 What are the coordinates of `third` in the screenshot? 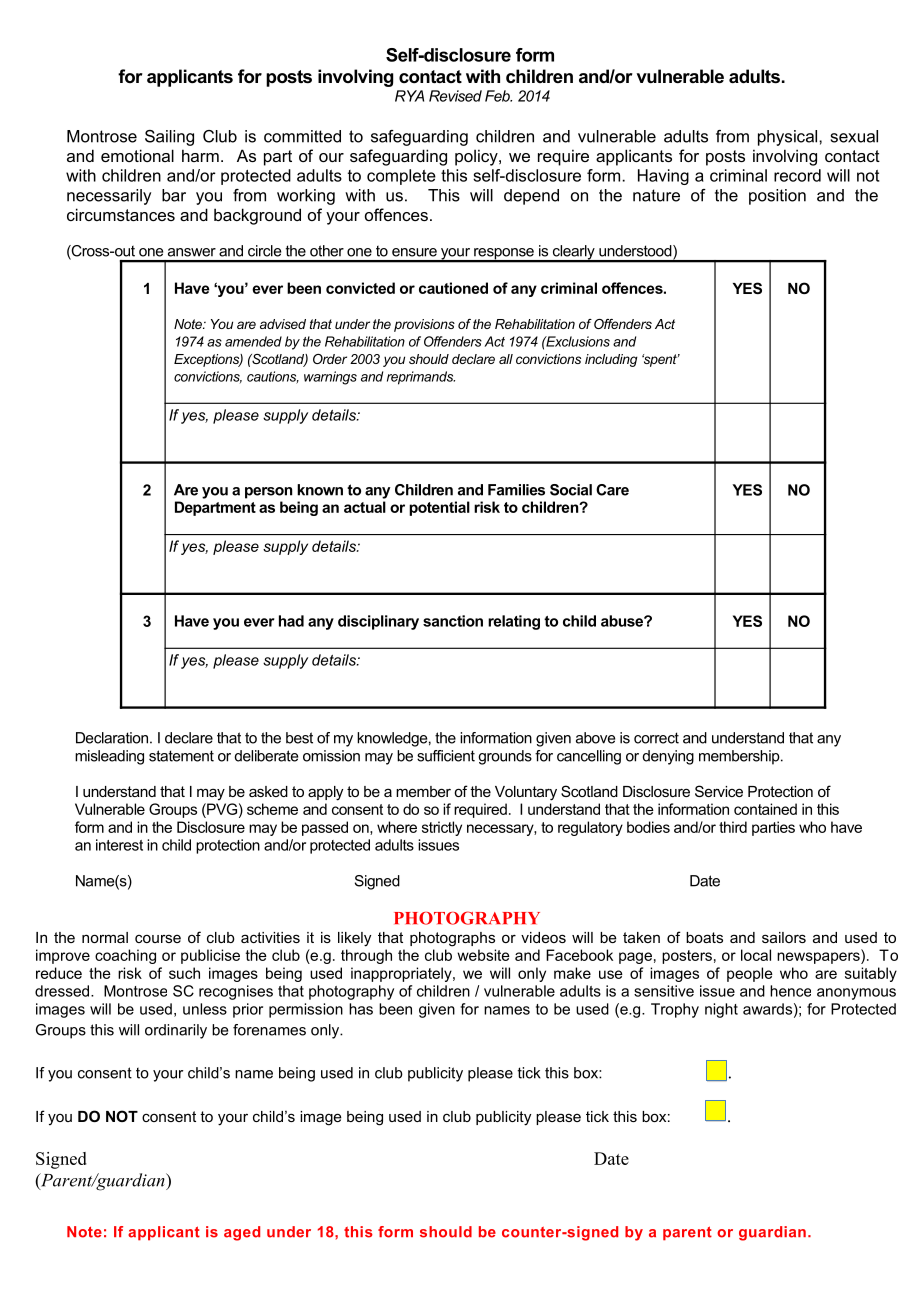 It's located at (733, 827).
